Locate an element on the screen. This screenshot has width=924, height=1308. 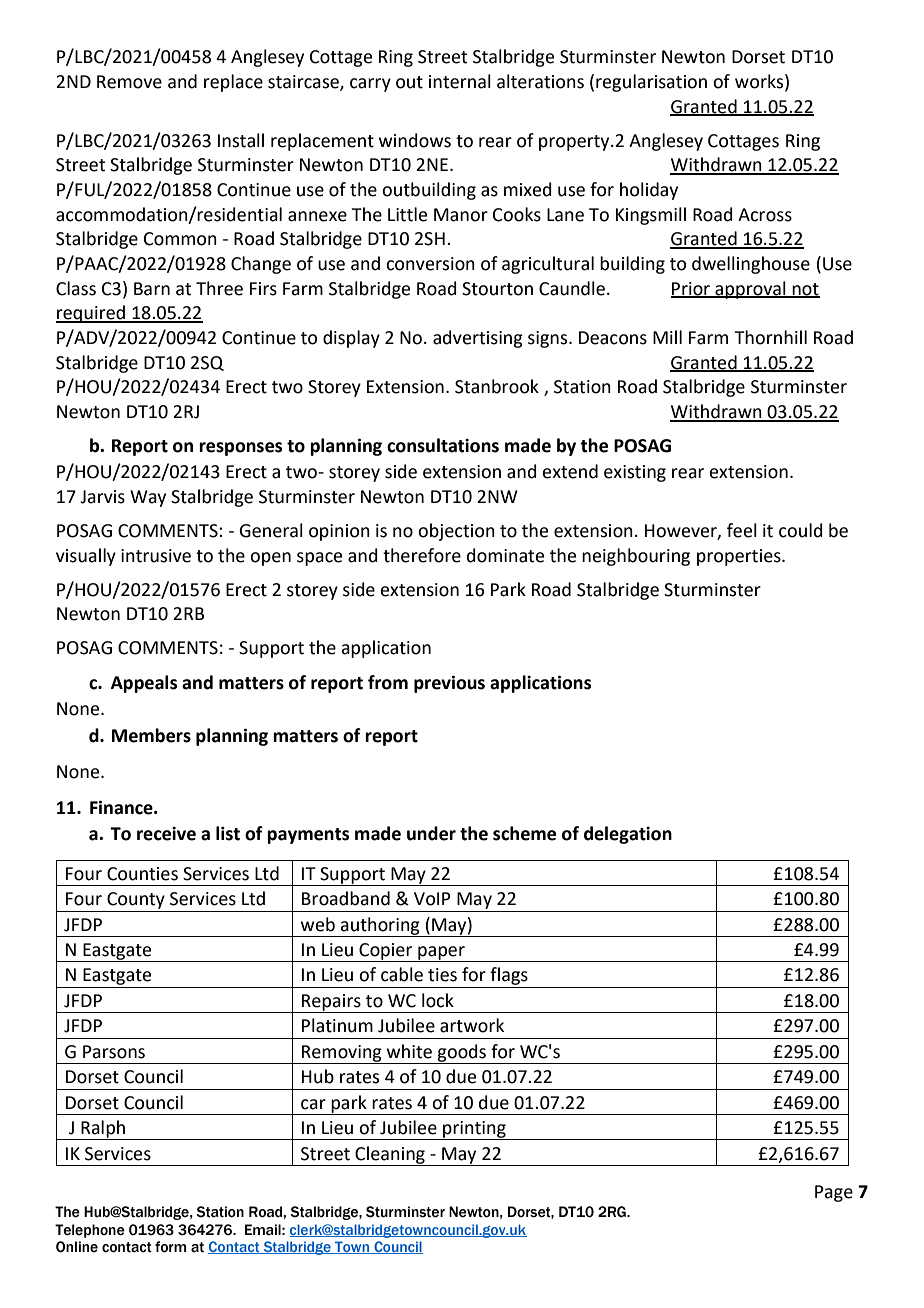
internal is located at coordinates (460, 81).
